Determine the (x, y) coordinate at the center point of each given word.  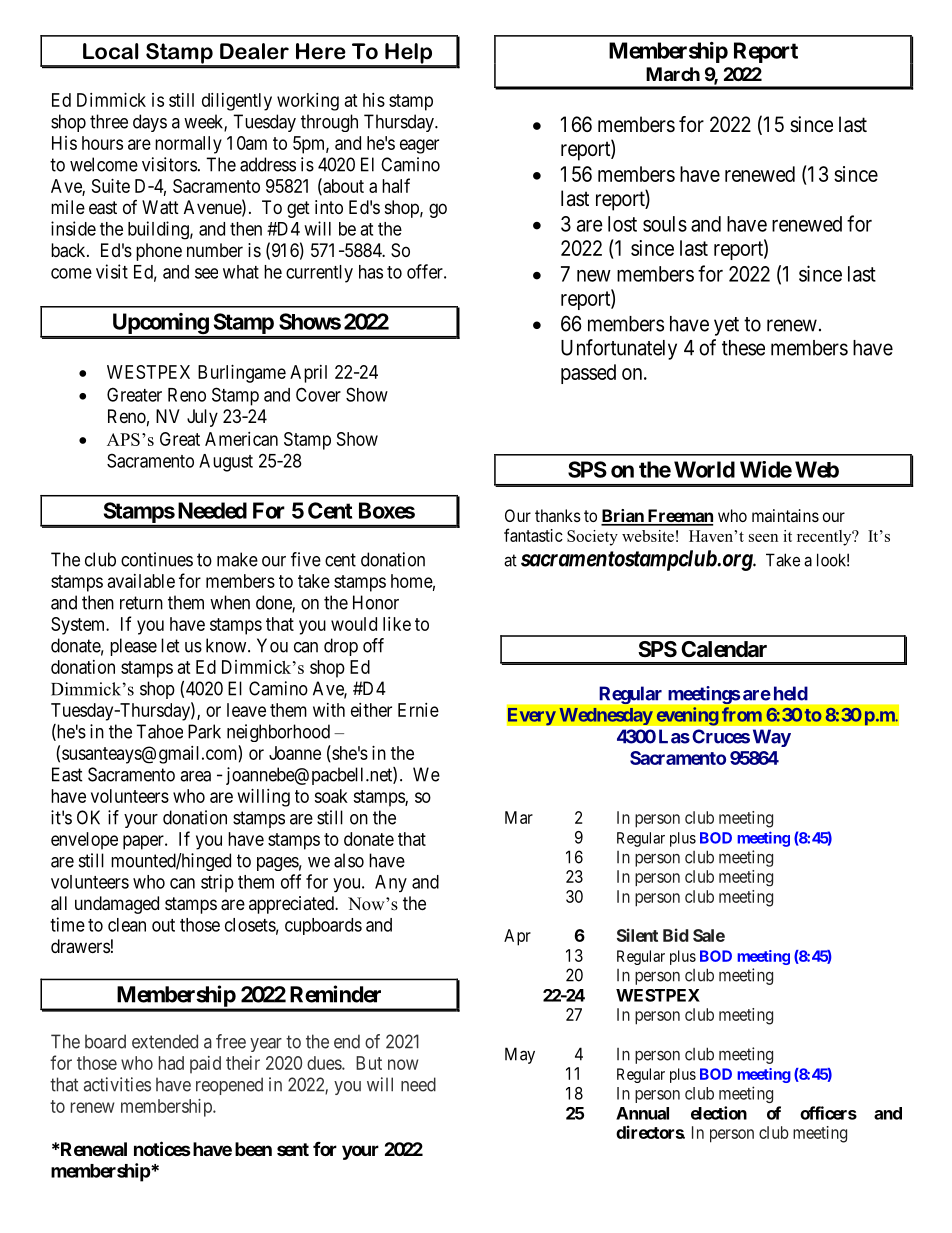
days (150, 123)
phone (159, 252)
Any (391, 883)
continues (157, 559)
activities (117, 1084)
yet (726, 326)
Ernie (418, 710)
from (742, 714)
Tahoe (159, 731)
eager (419, 146)
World (704, 469)
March (673, 74)
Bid (676, 935)
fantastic (533, 535)
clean (127, 925)
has (371, 272)
